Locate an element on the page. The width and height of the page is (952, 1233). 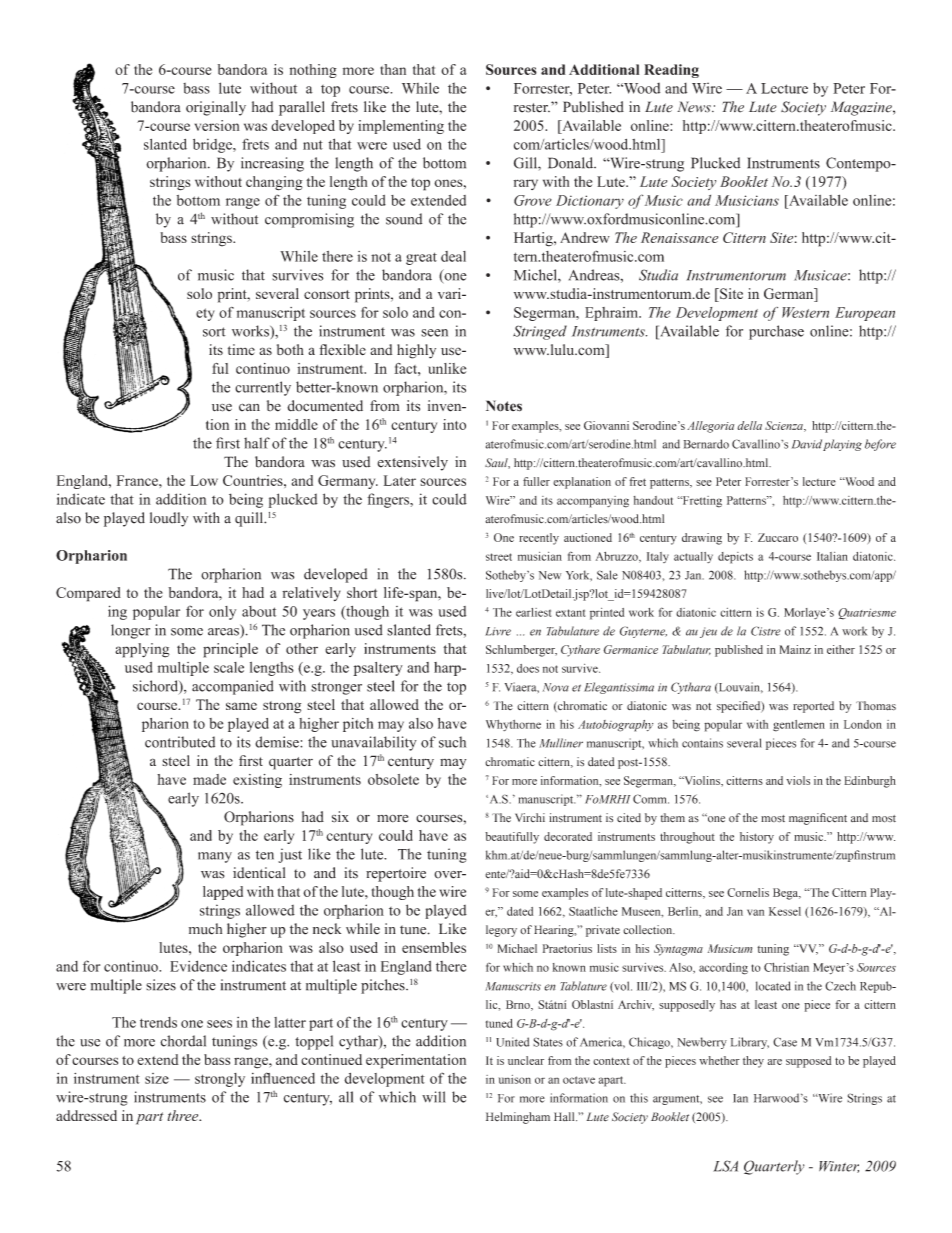
originally is located at coordinates (216, 108).
